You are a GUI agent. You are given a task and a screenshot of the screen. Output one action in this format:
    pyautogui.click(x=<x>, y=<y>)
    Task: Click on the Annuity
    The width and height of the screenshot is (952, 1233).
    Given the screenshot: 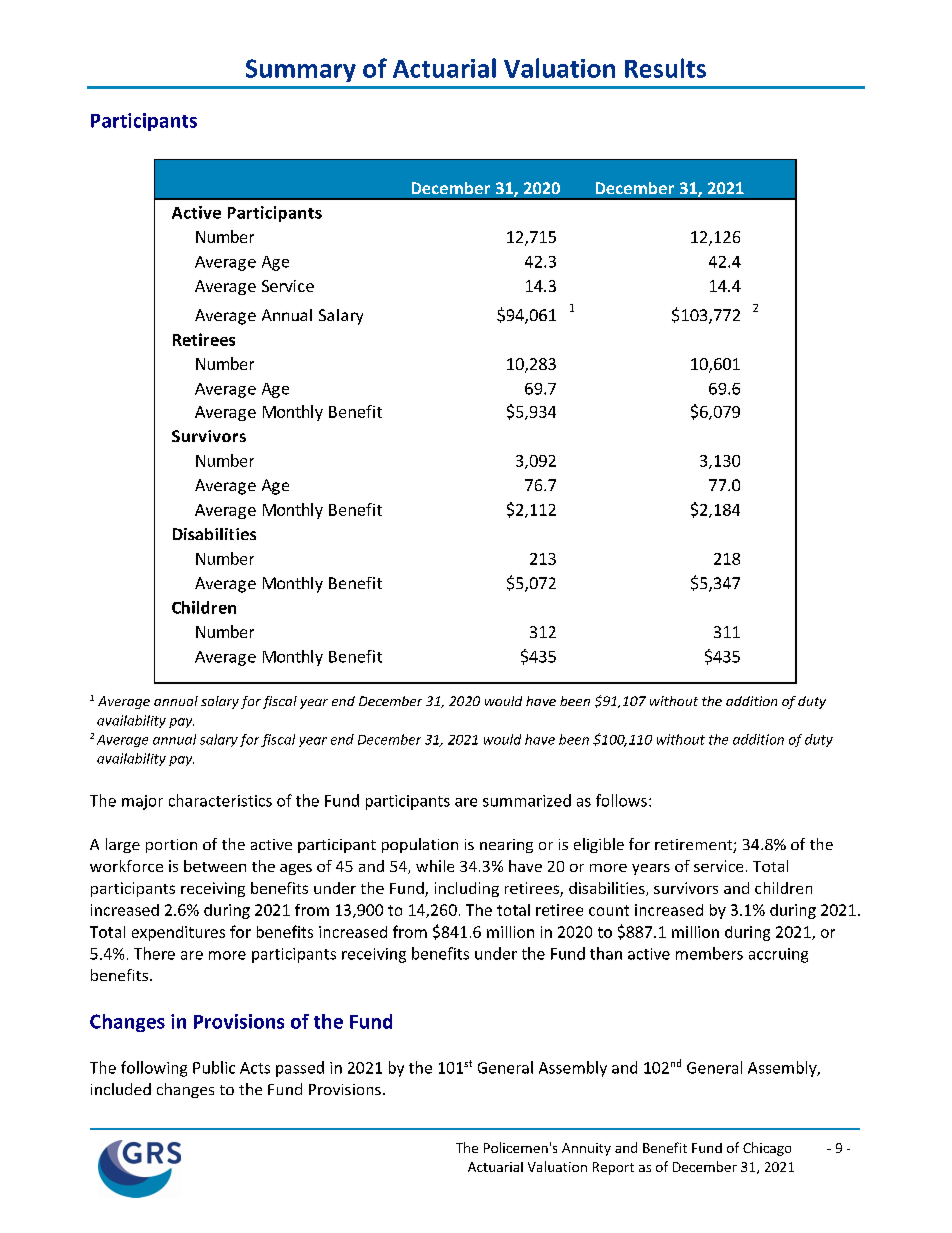 What is the action you would take?
    pyautogui.click(x=586, y=1149)
